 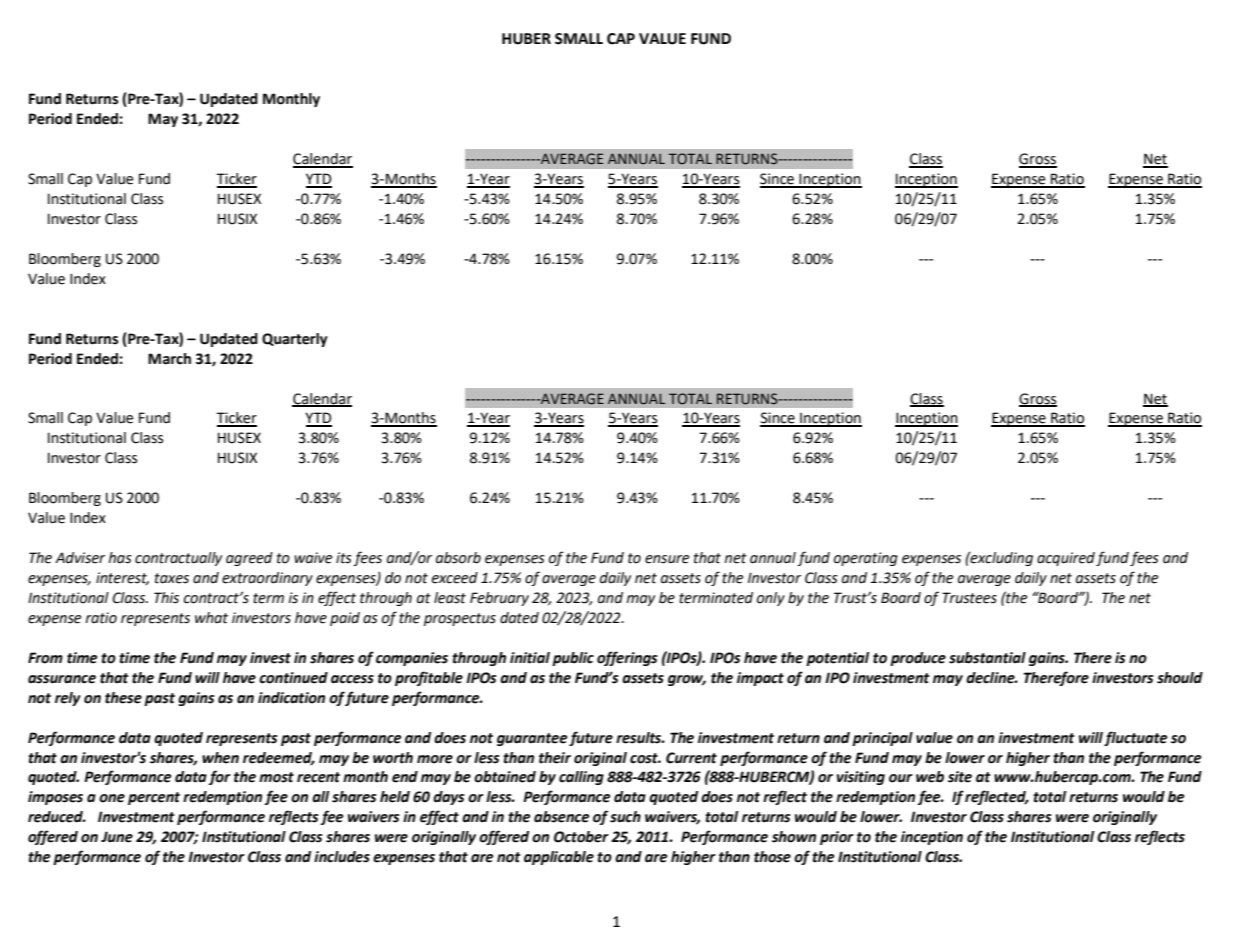 I want to click on acquired, so click(x=1066, y=559).
